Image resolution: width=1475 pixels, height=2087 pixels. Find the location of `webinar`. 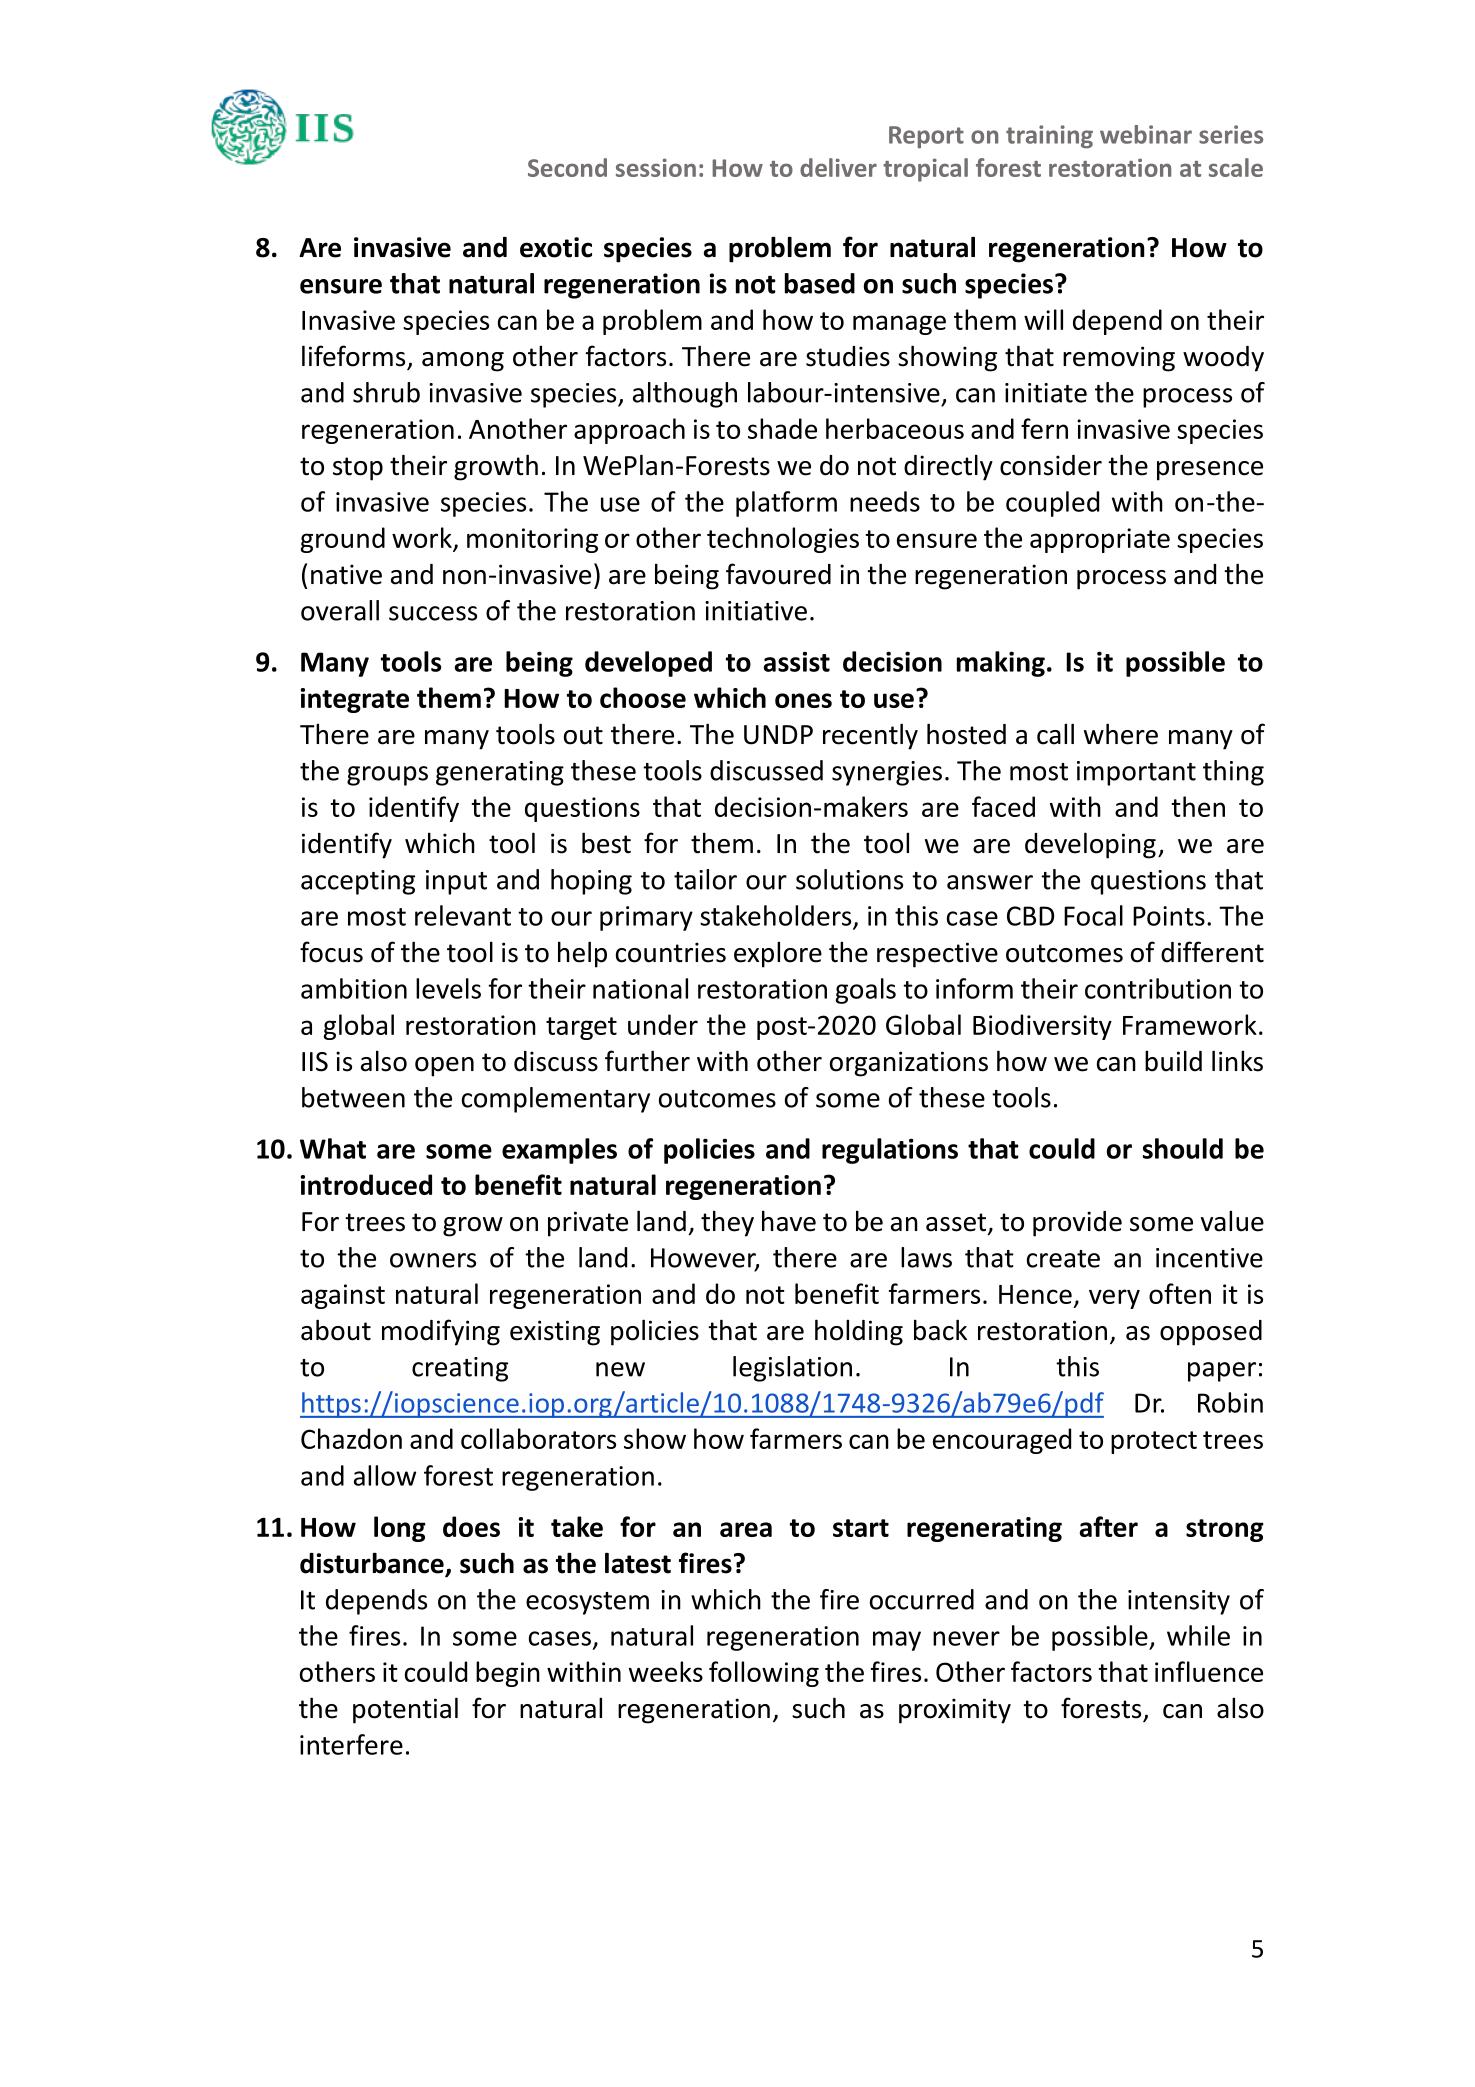

webinar is located at coordinates (1146, 134).
